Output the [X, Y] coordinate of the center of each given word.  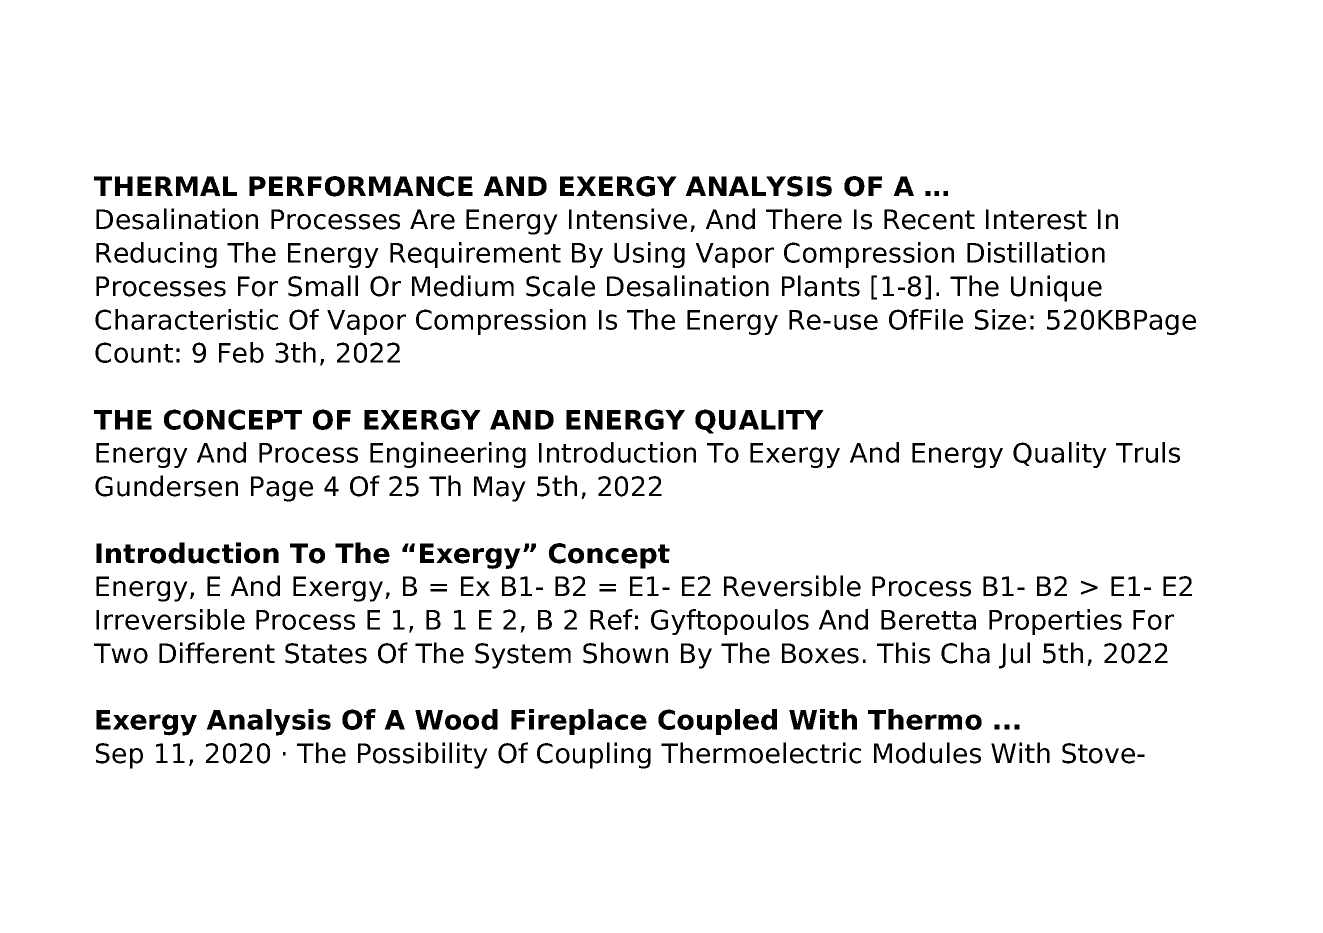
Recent [929, 219]
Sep [119, 756]
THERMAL [165, 186]
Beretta [928, 620]
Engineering [448, 455]
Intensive [628, 219]
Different [217, 653]
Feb [241, 352]
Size [1000, 319]
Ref [611, 619]
